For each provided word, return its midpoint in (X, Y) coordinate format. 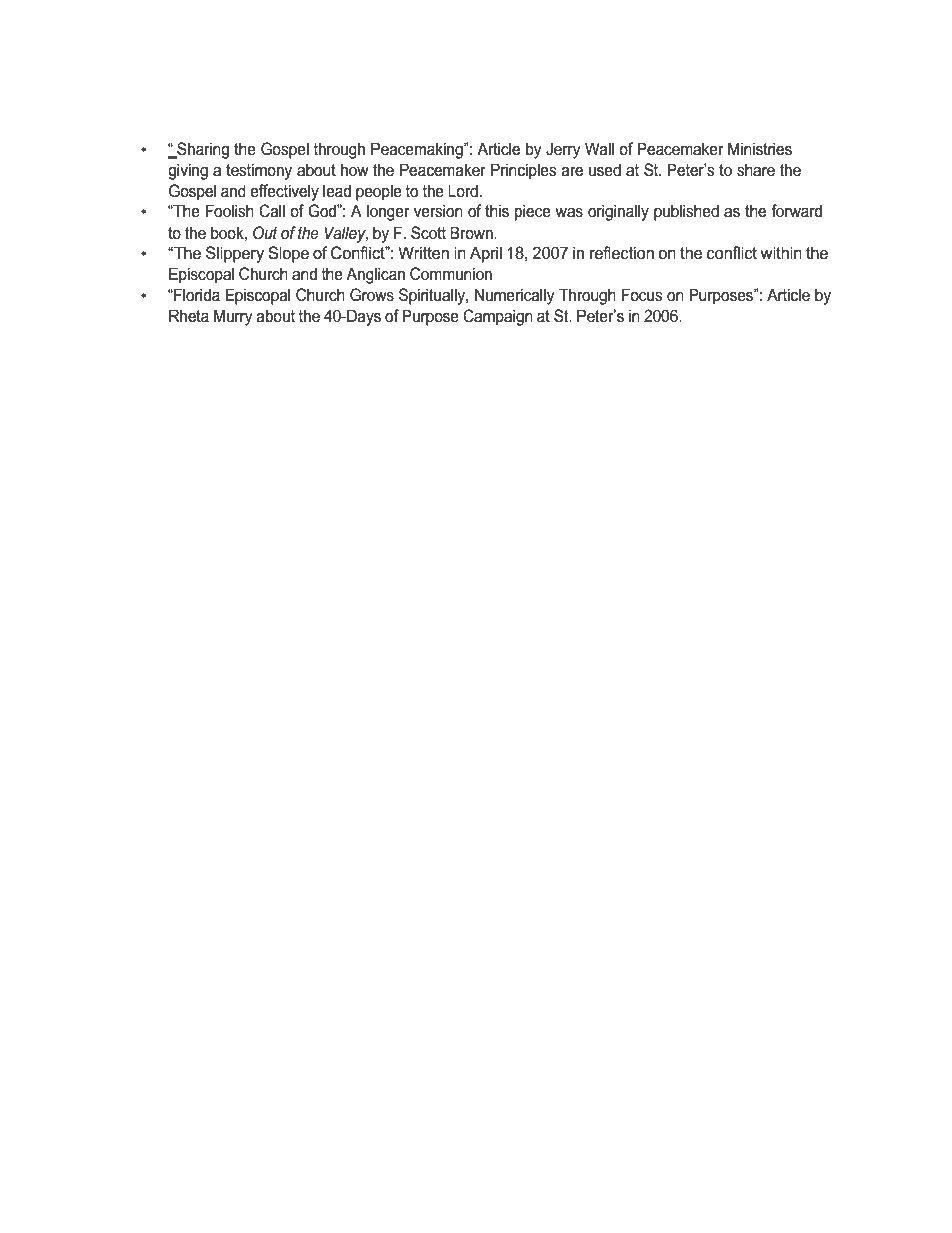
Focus (642, 294)
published (686, 212)
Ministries (760, 149)
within (781, 252)
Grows (372, 294)
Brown (472, 232)
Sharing (202, 150)
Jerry (563, 150)
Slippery (235, 254)
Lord (463, 190)
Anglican (375, 275)
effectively (284, 192)
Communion (451, 274)
